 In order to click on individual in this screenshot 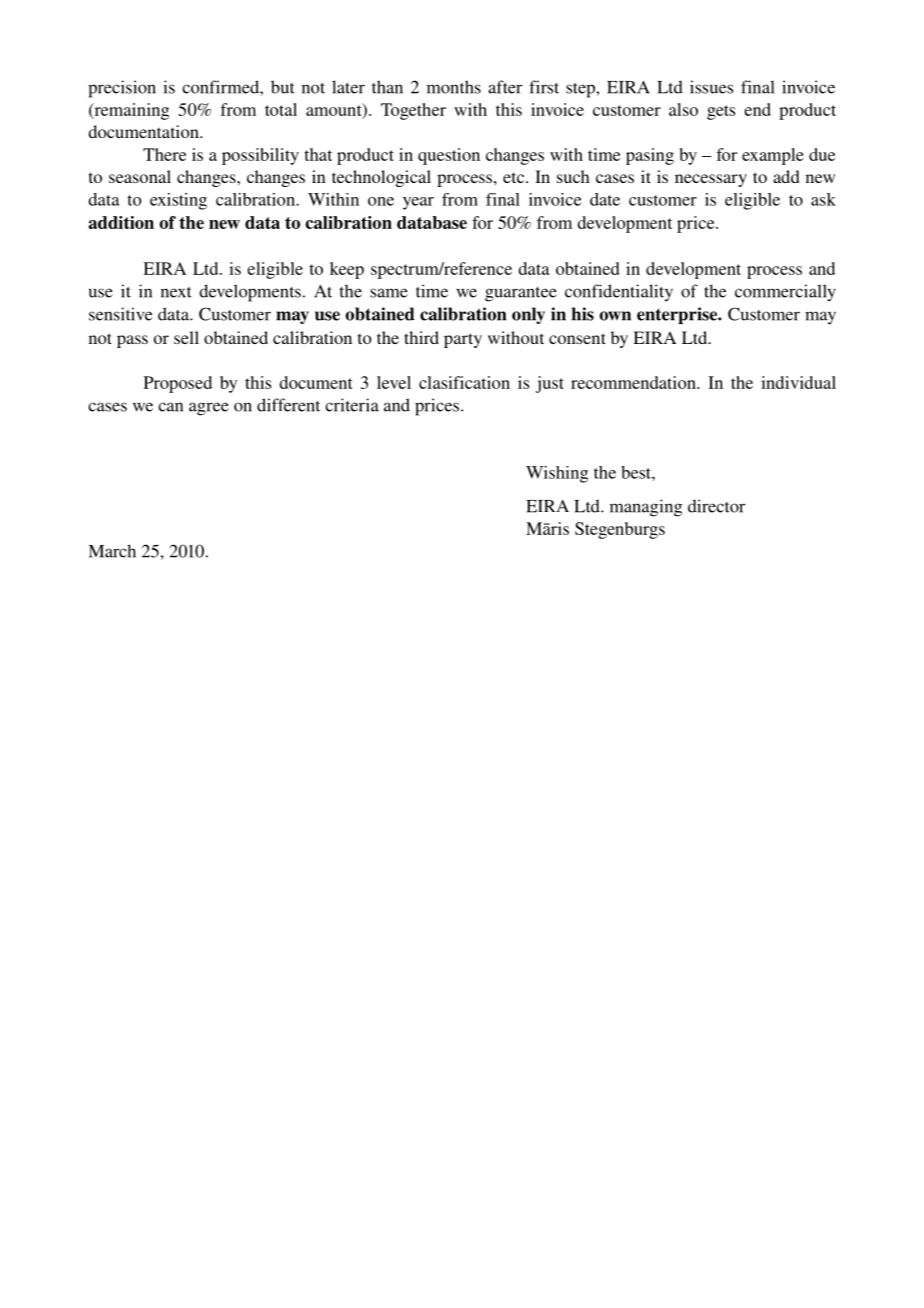, I will do `click(798, 382)`.
